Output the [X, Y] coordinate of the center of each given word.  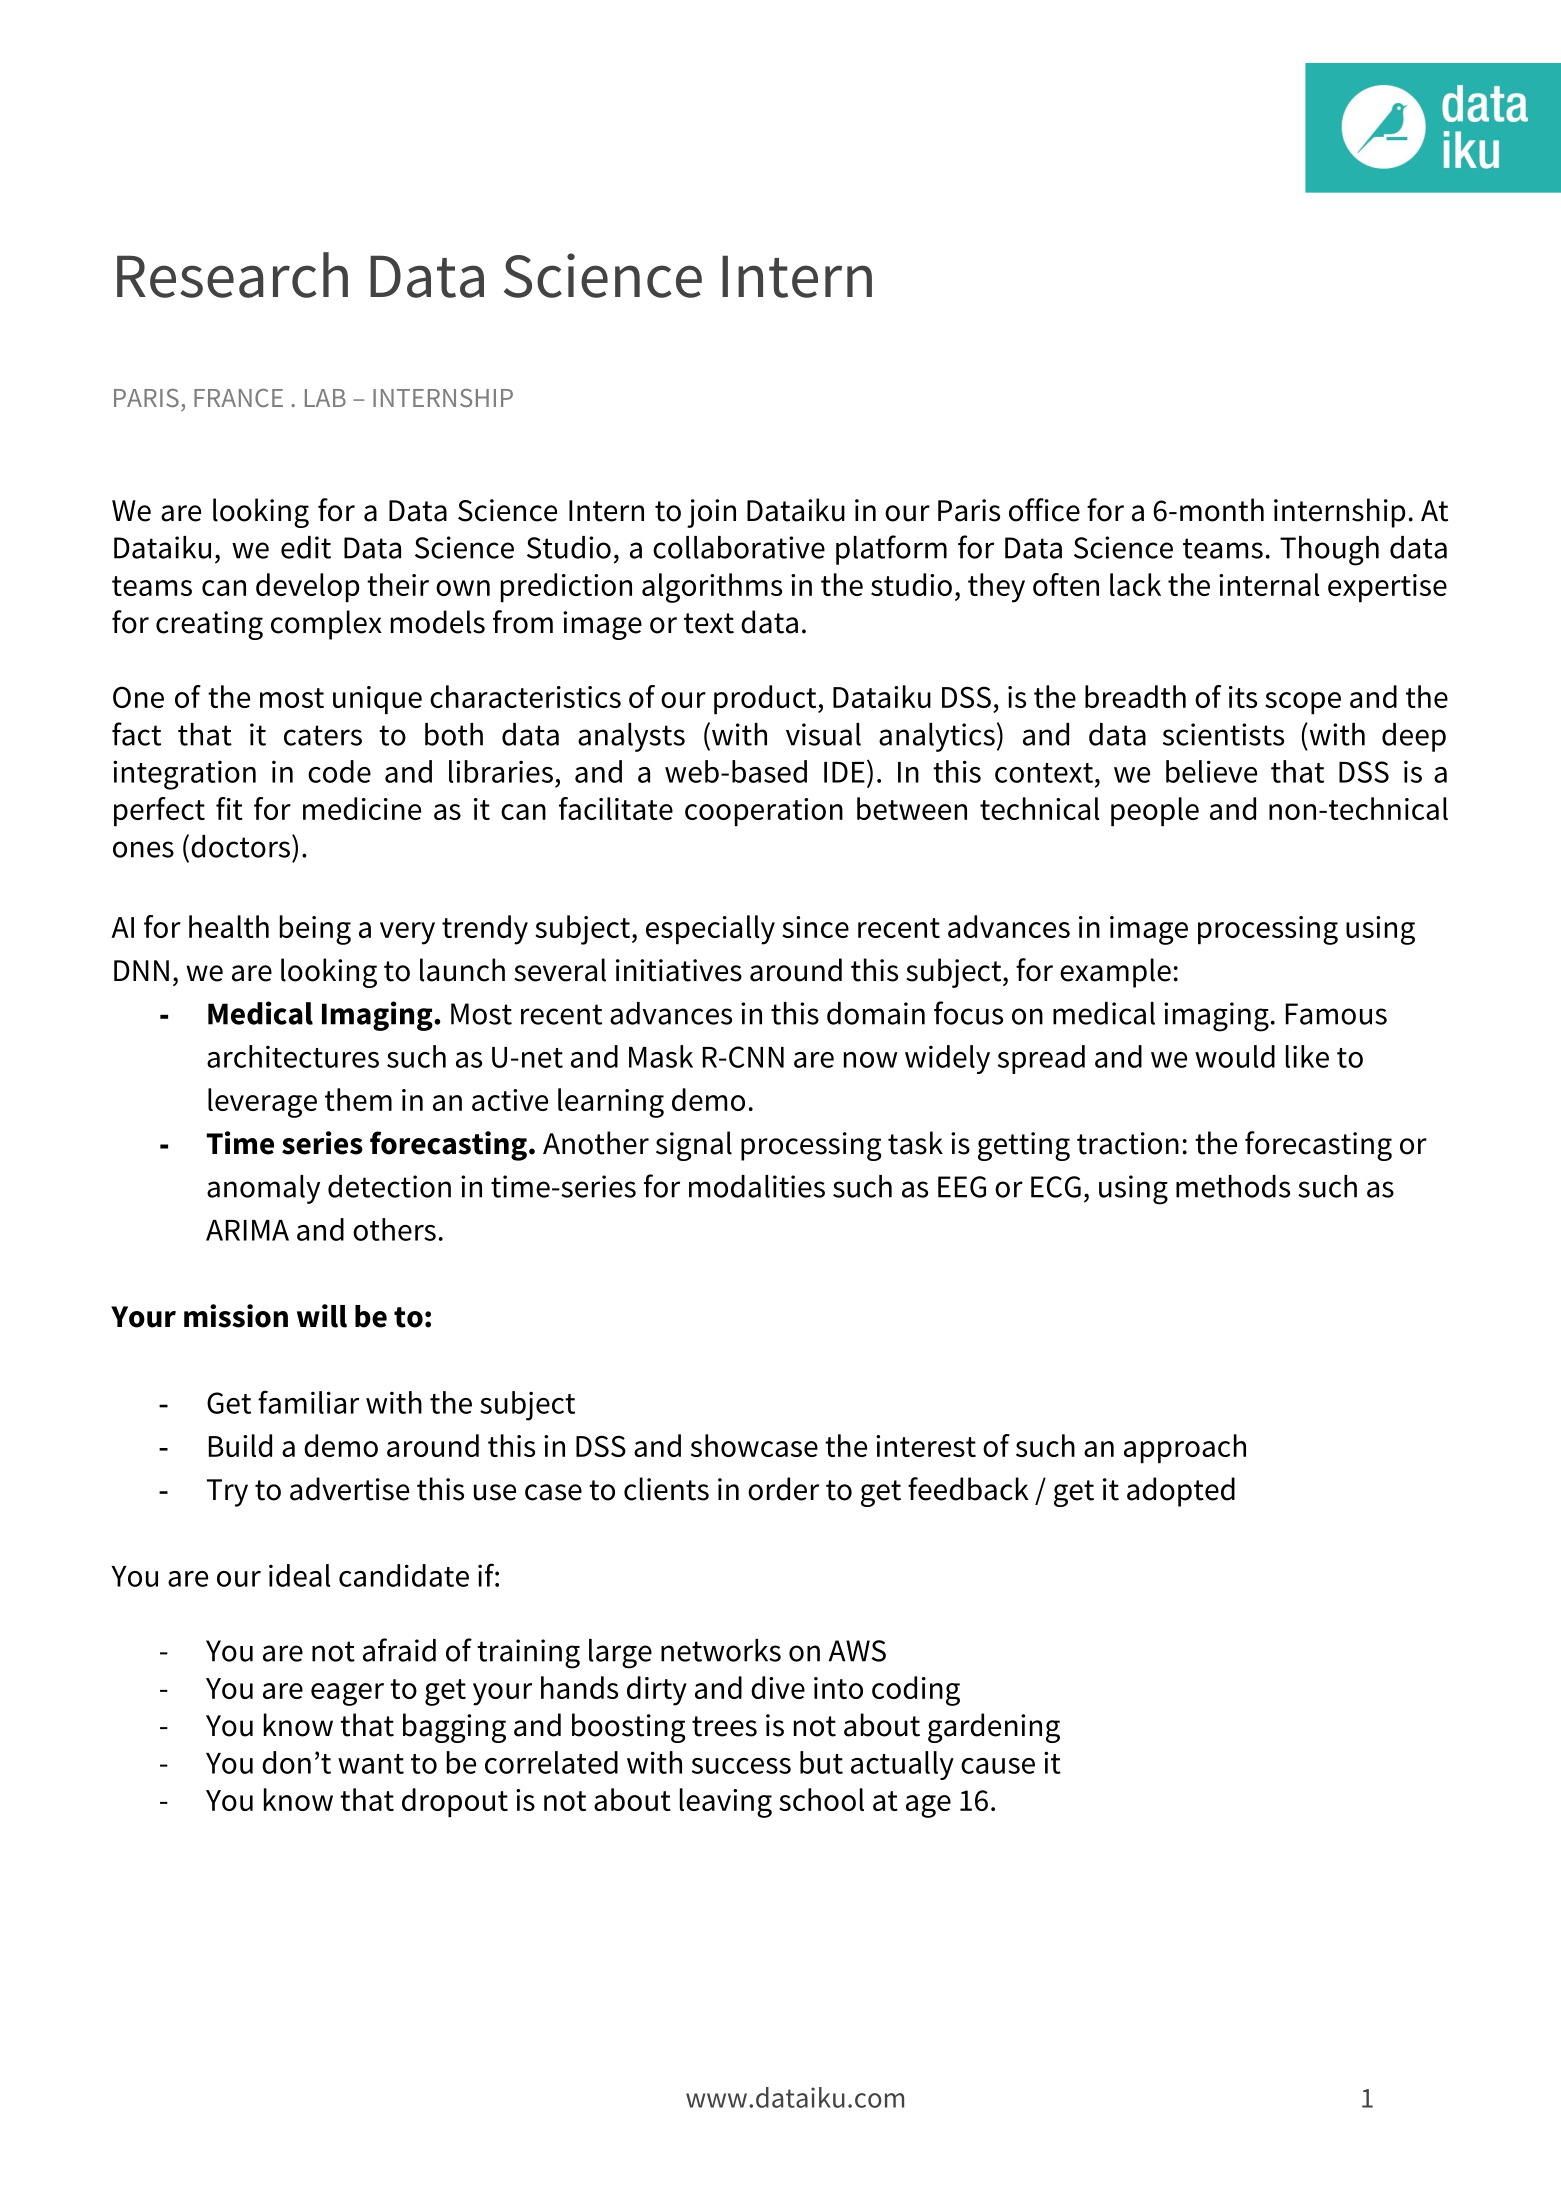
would [1235, 1056]
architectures [293, 1056]
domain [876, 1013]
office [1044, 510]
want [371, 1764]
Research [232, 275]
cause [998, 1766]
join [711, 513]
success [741, 1766]
